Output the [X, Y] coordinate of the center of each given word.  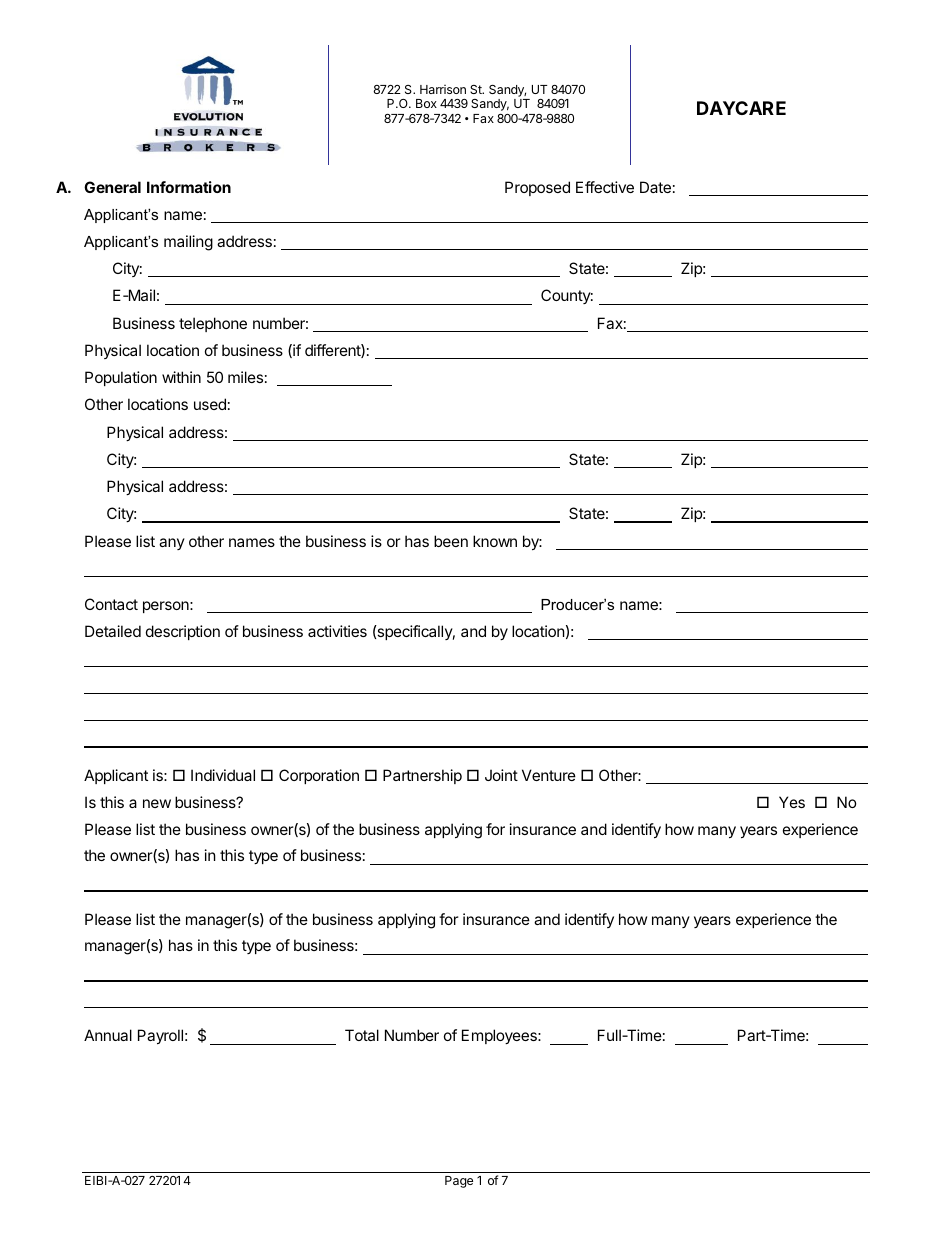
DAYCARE [741, 108]
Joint [501, 775]
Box [426, 103]
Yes [792, 802]
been [451, 541]
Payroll [160, 1036]
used [210, 404]
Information [189, 187]
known [495, 541]
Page [459, 1182]
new [157, 803]
